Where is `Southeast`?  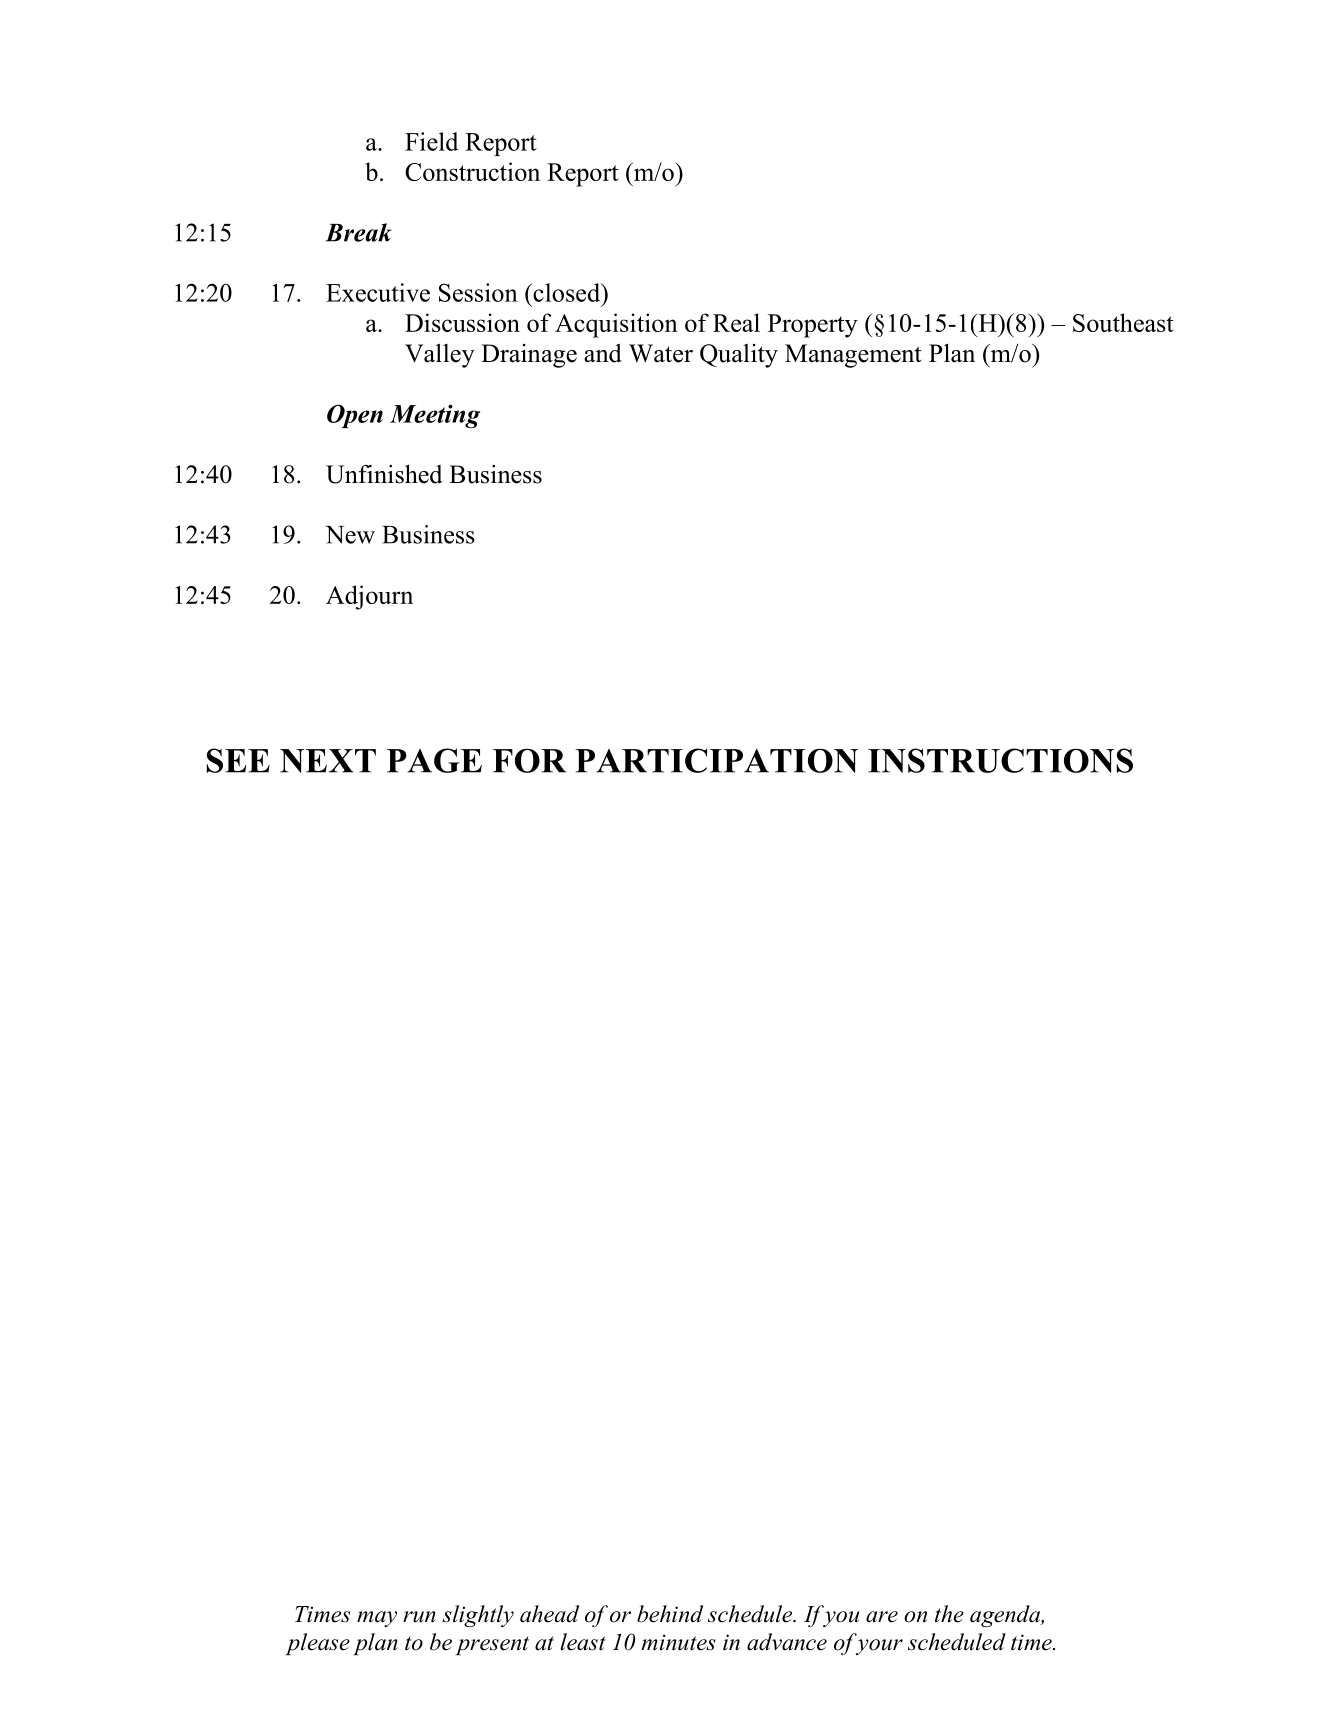
Southeast is located at coordinates (1123, 322).
